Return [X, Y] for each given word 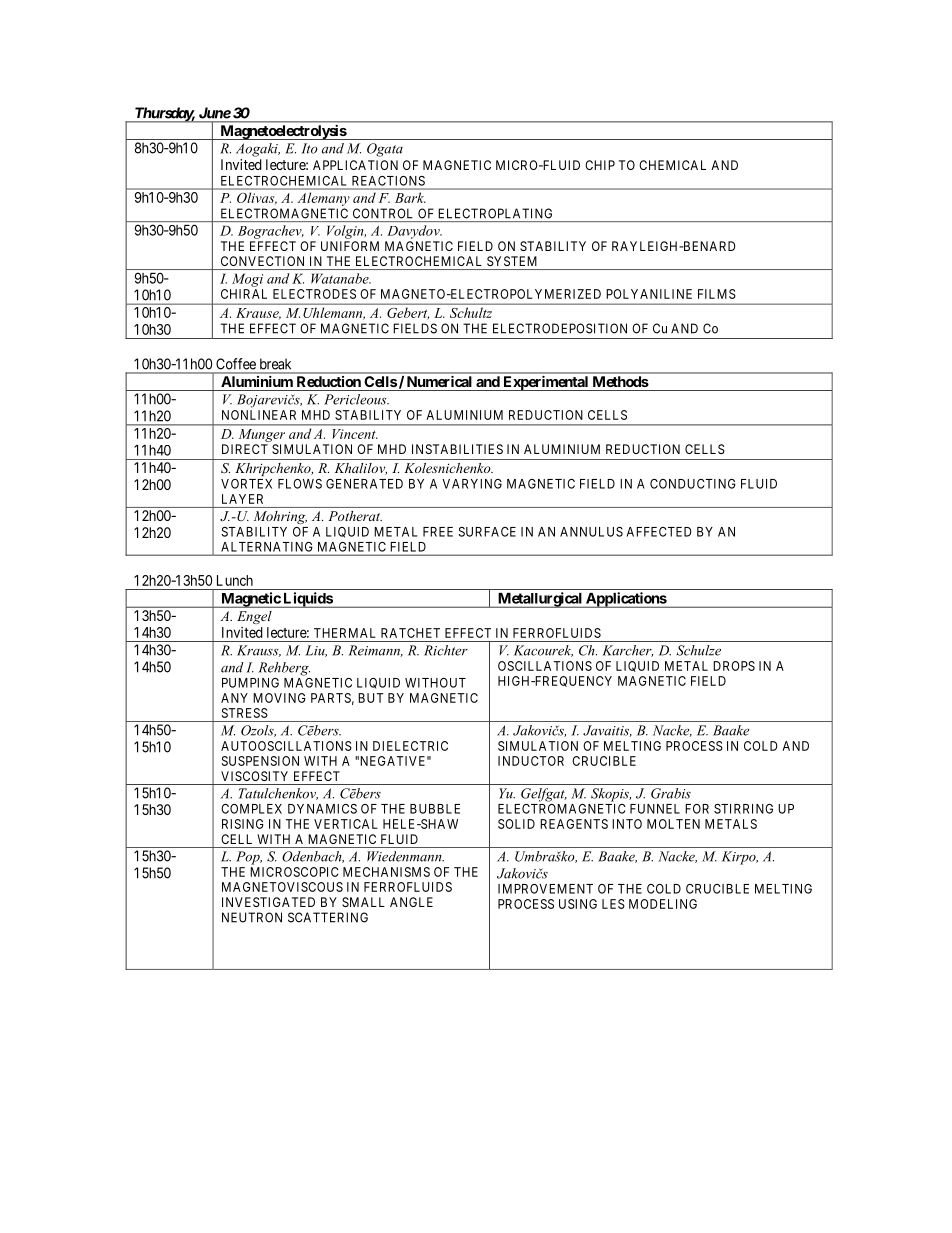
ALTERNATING [266, 547]
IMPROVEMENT [545, 889]
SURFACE [487, 532]
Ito [309, 148]
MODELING [663, 904]
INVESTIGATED [268, 902]
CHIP [600, 165]
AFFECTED [659, 532]
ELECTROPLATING [495, 213]
